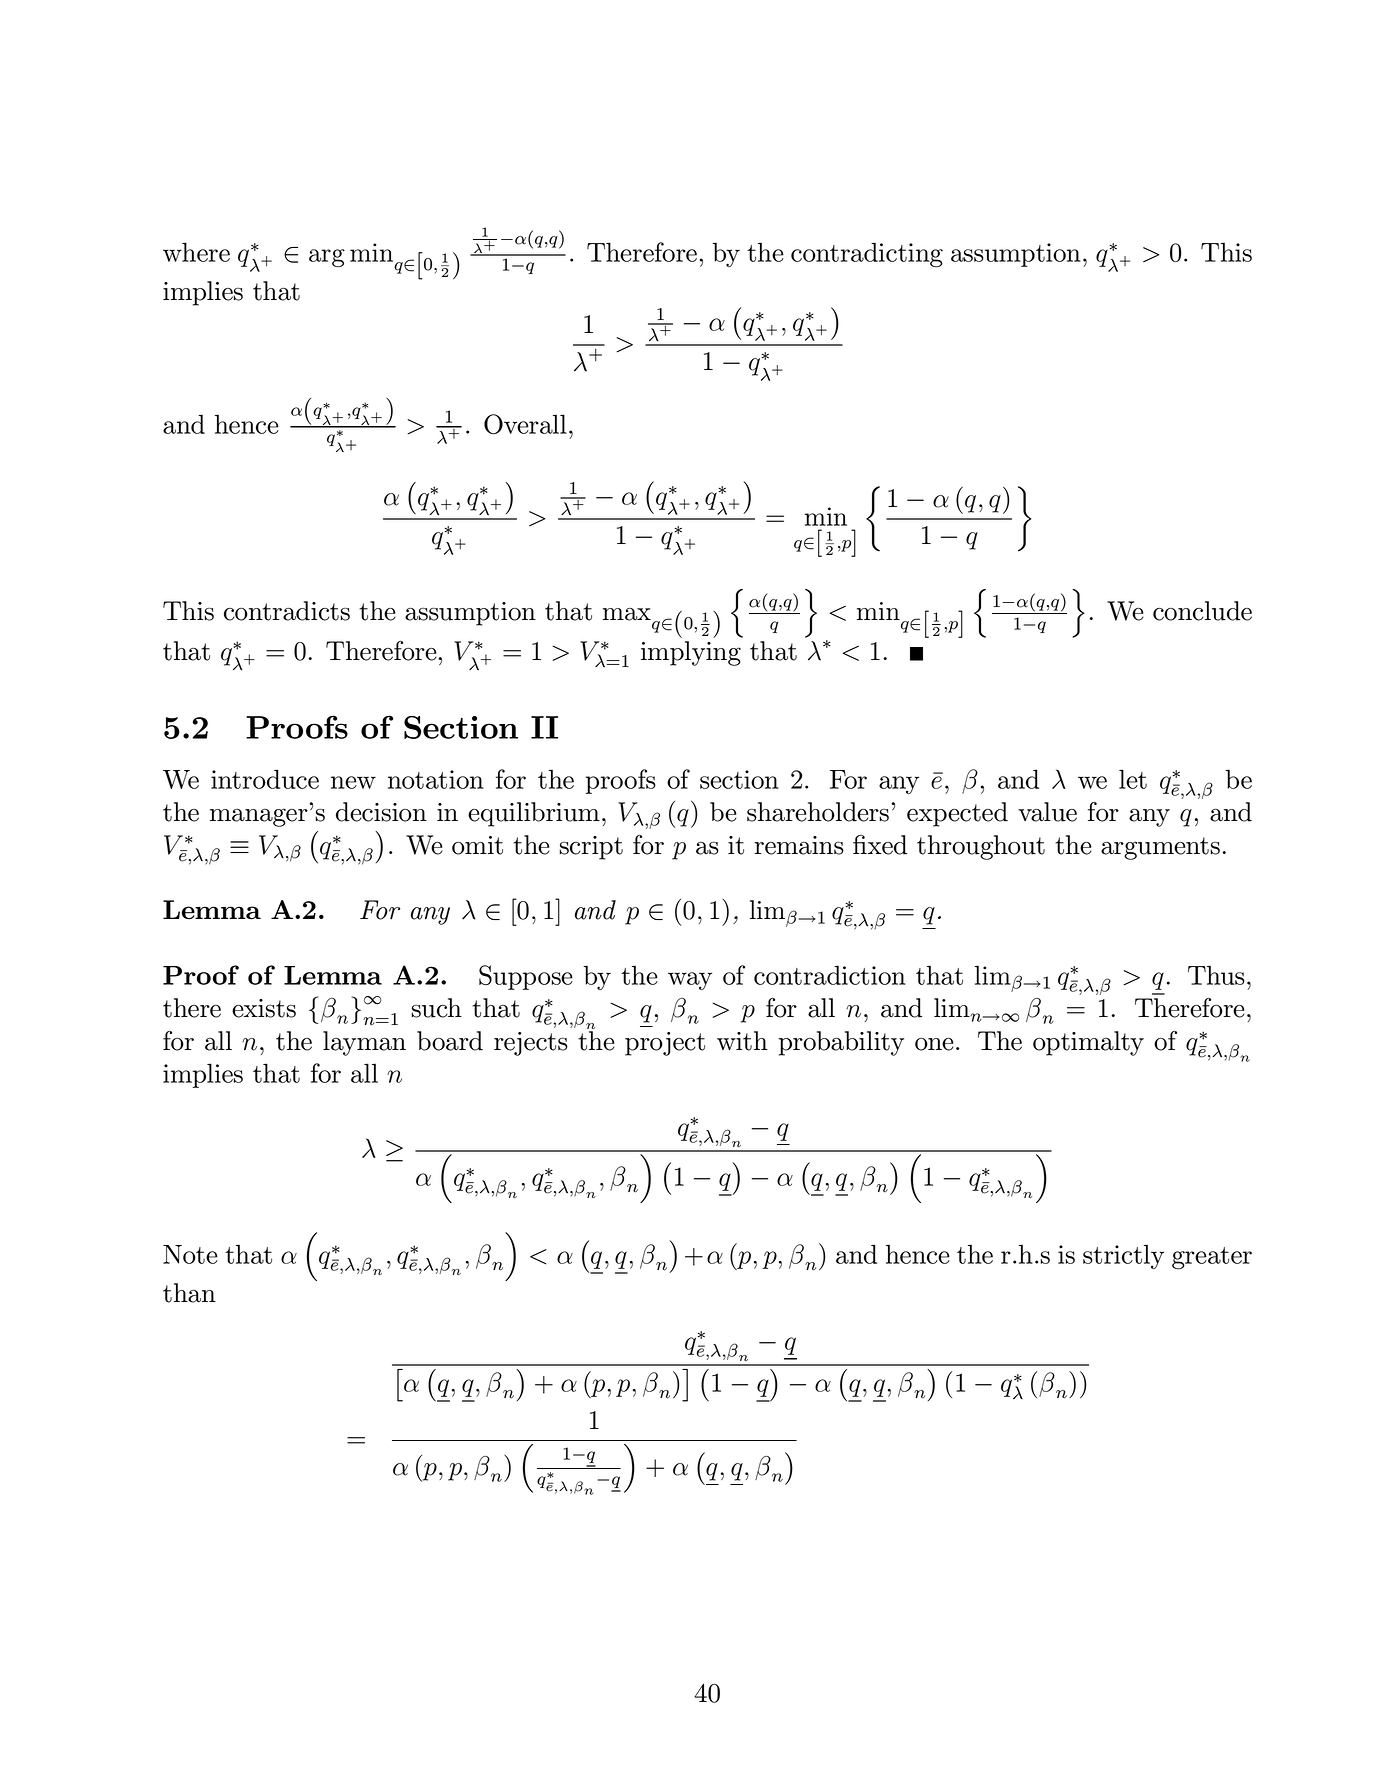  Describe the element at coordinates (525, 424) in the document. I see `Overall` at that location.
